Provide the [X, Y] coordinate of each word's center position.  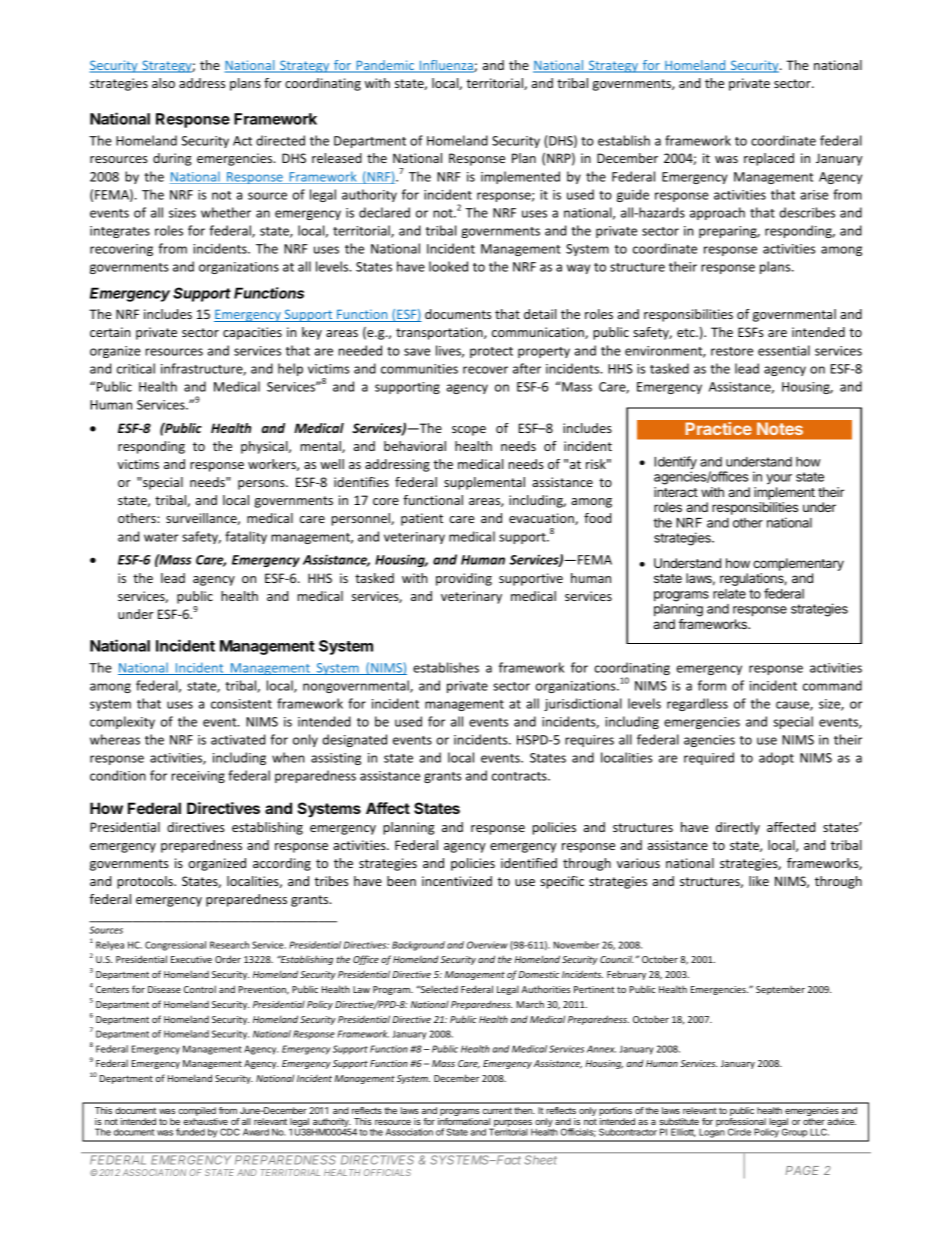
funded [190, 1132]
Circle [739, 1132]
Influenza [446, 66]
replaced [769, 159]
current [497, 1110]
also [163, 83]
